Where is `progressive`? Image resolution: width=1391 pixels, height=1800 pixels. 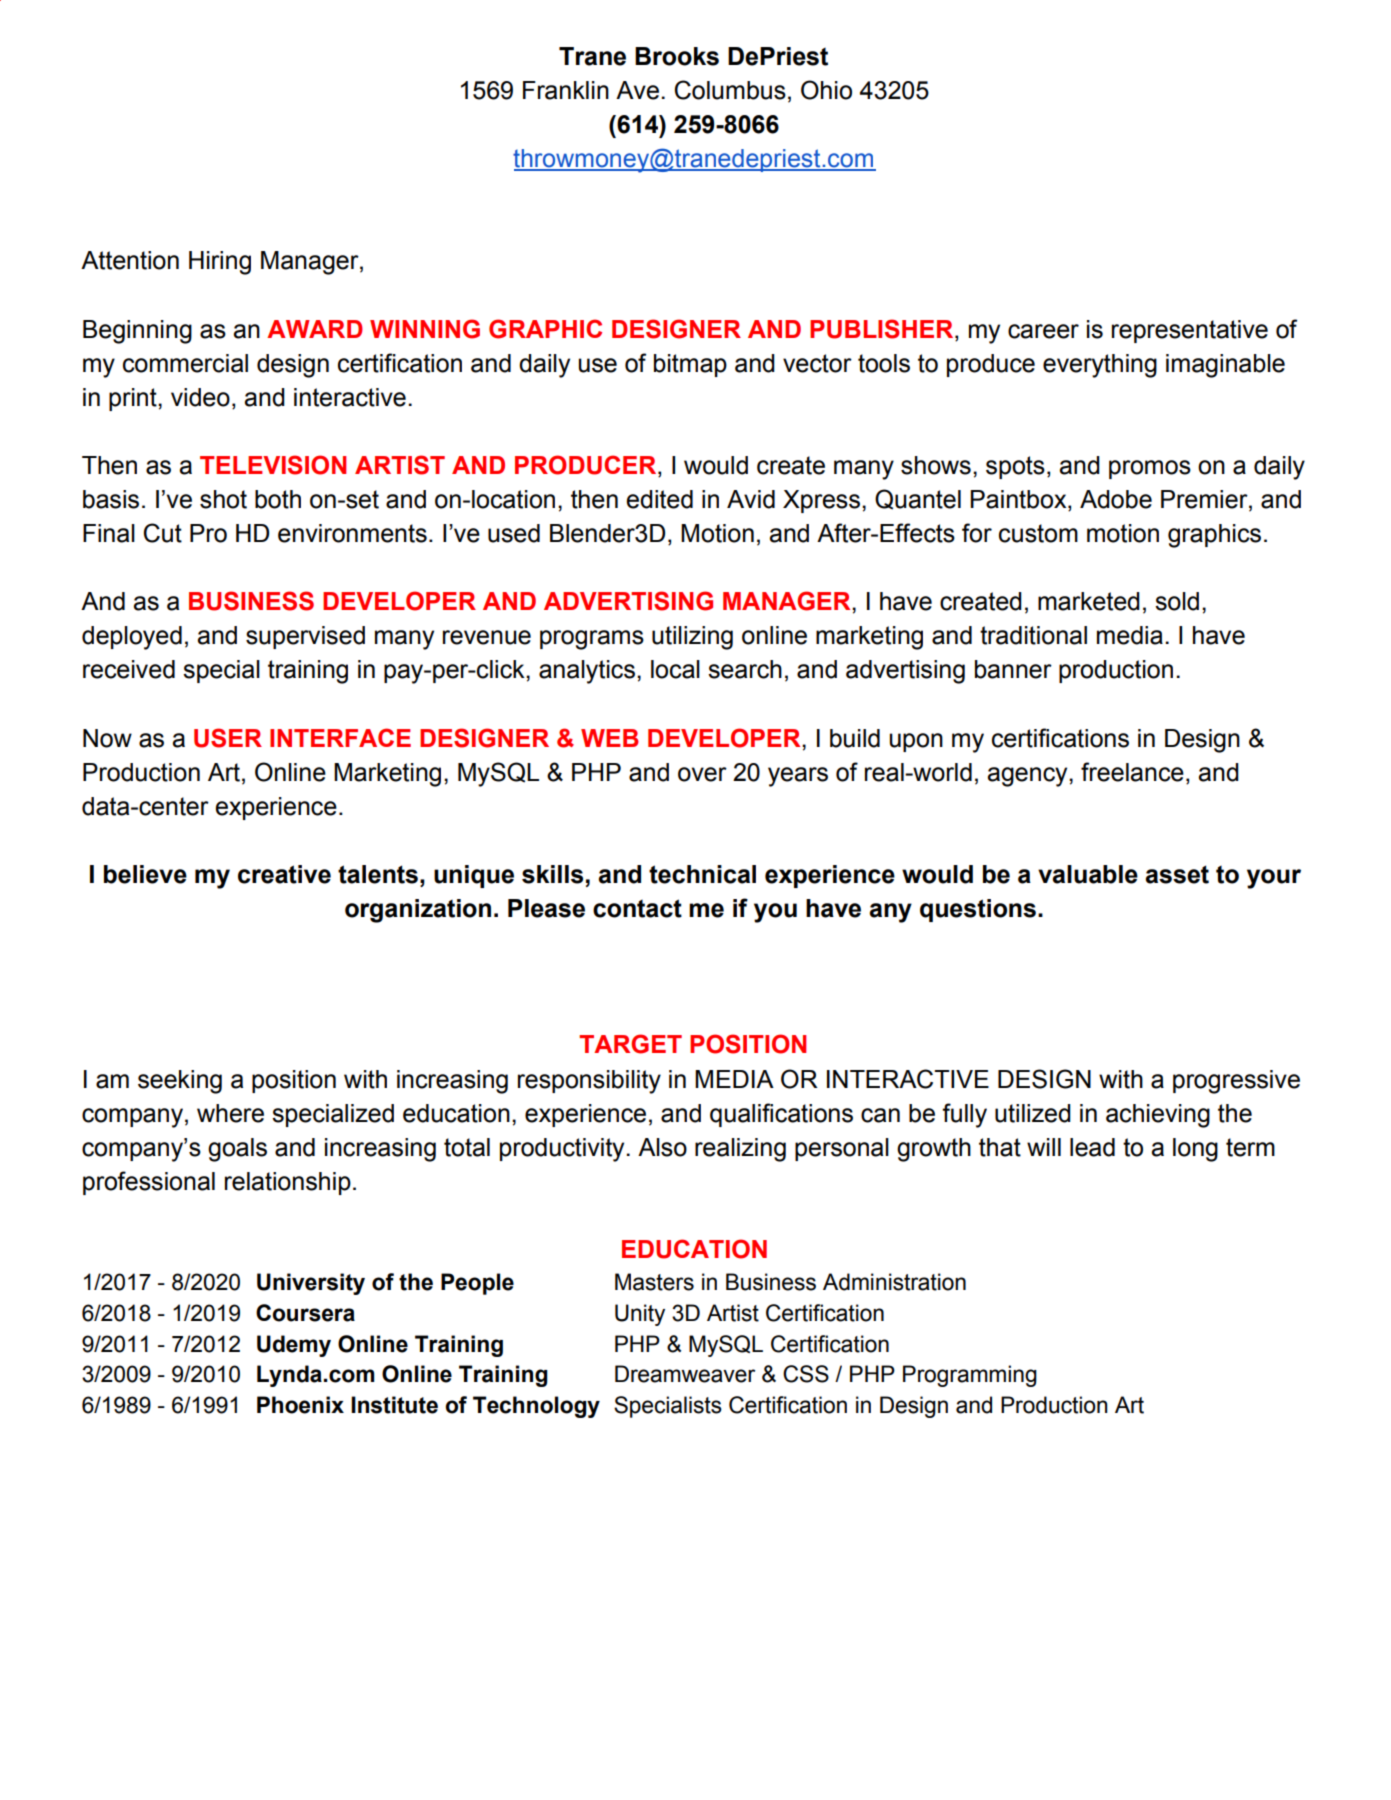 progressive is located at coordinates (1236, 1082).
